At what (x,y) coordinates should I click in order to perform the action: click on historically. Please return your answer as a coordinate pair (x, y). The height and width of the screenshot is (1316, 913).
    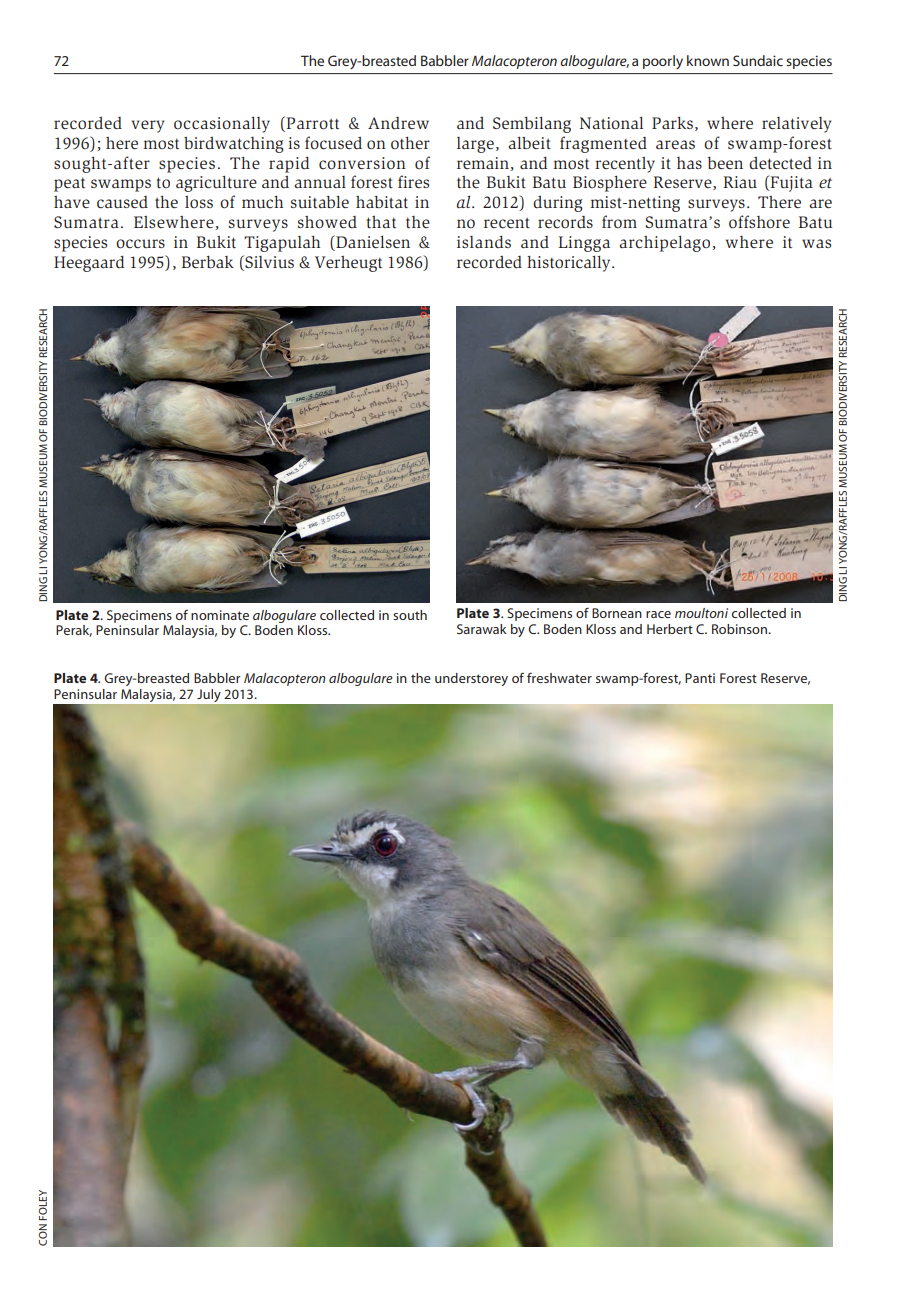
    Looking at the image, I should click on (570, 264).
